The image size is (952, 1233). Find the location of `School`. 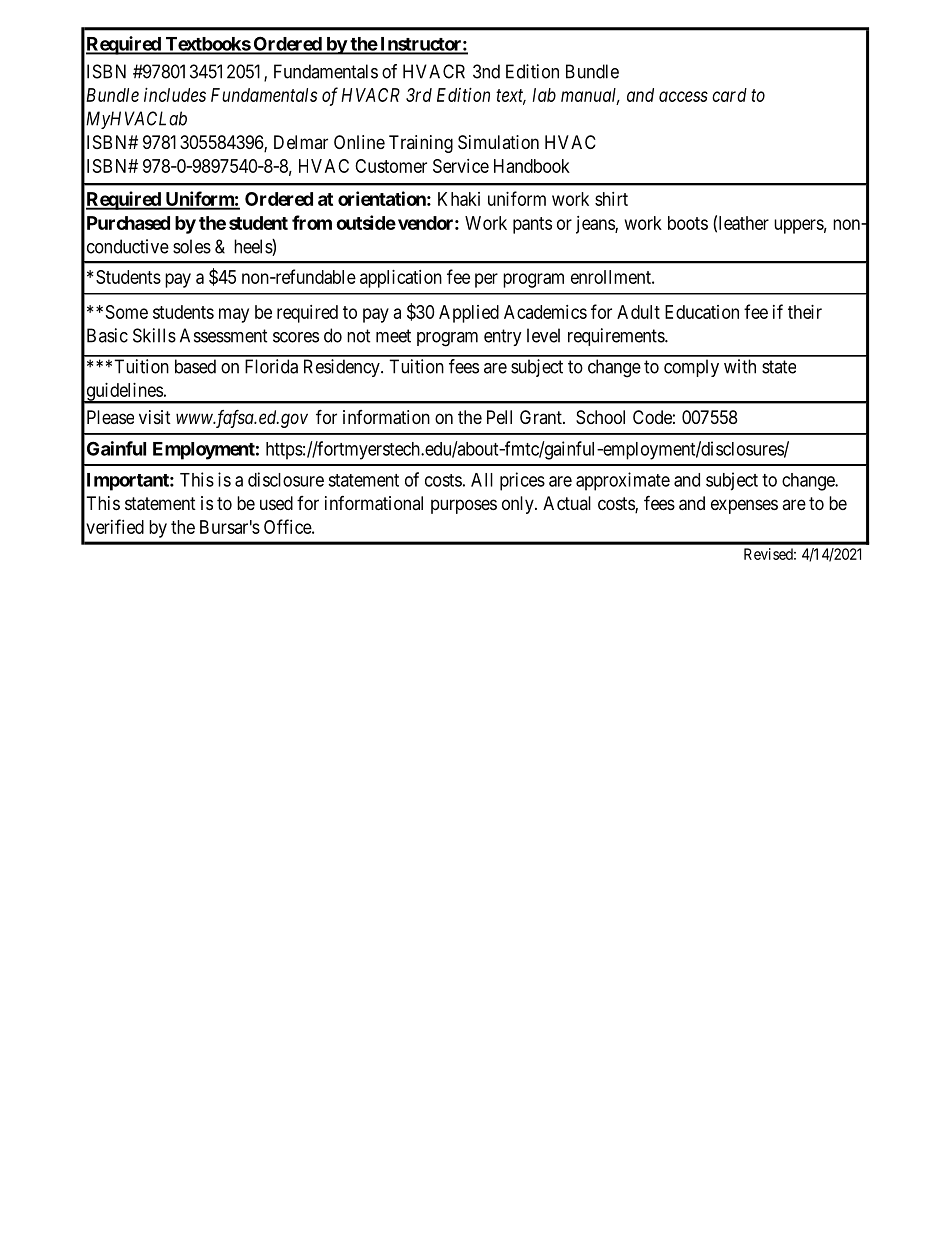

School is located at coordinates (600, 417).
